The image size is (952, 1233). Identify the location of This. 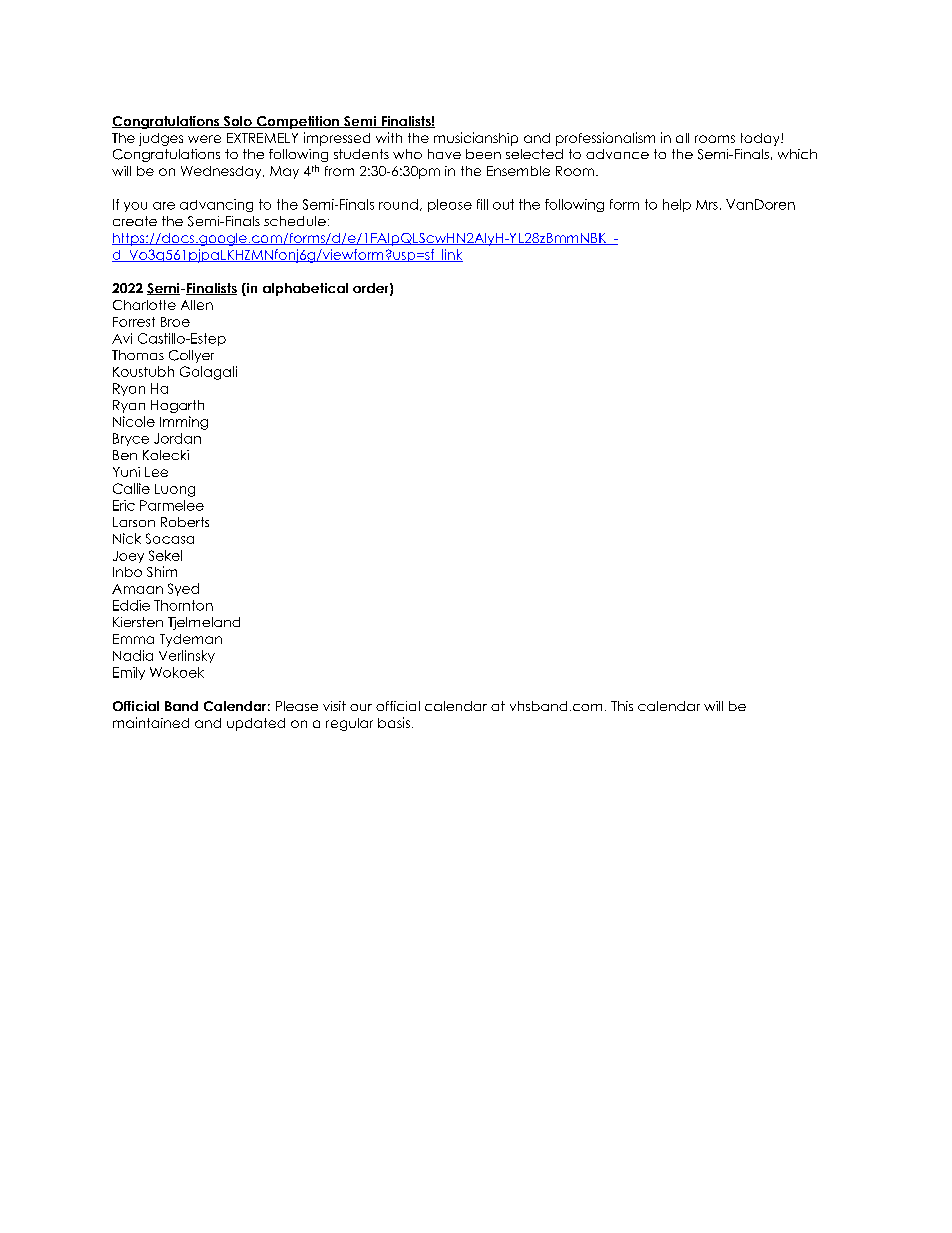
(622, 706).
